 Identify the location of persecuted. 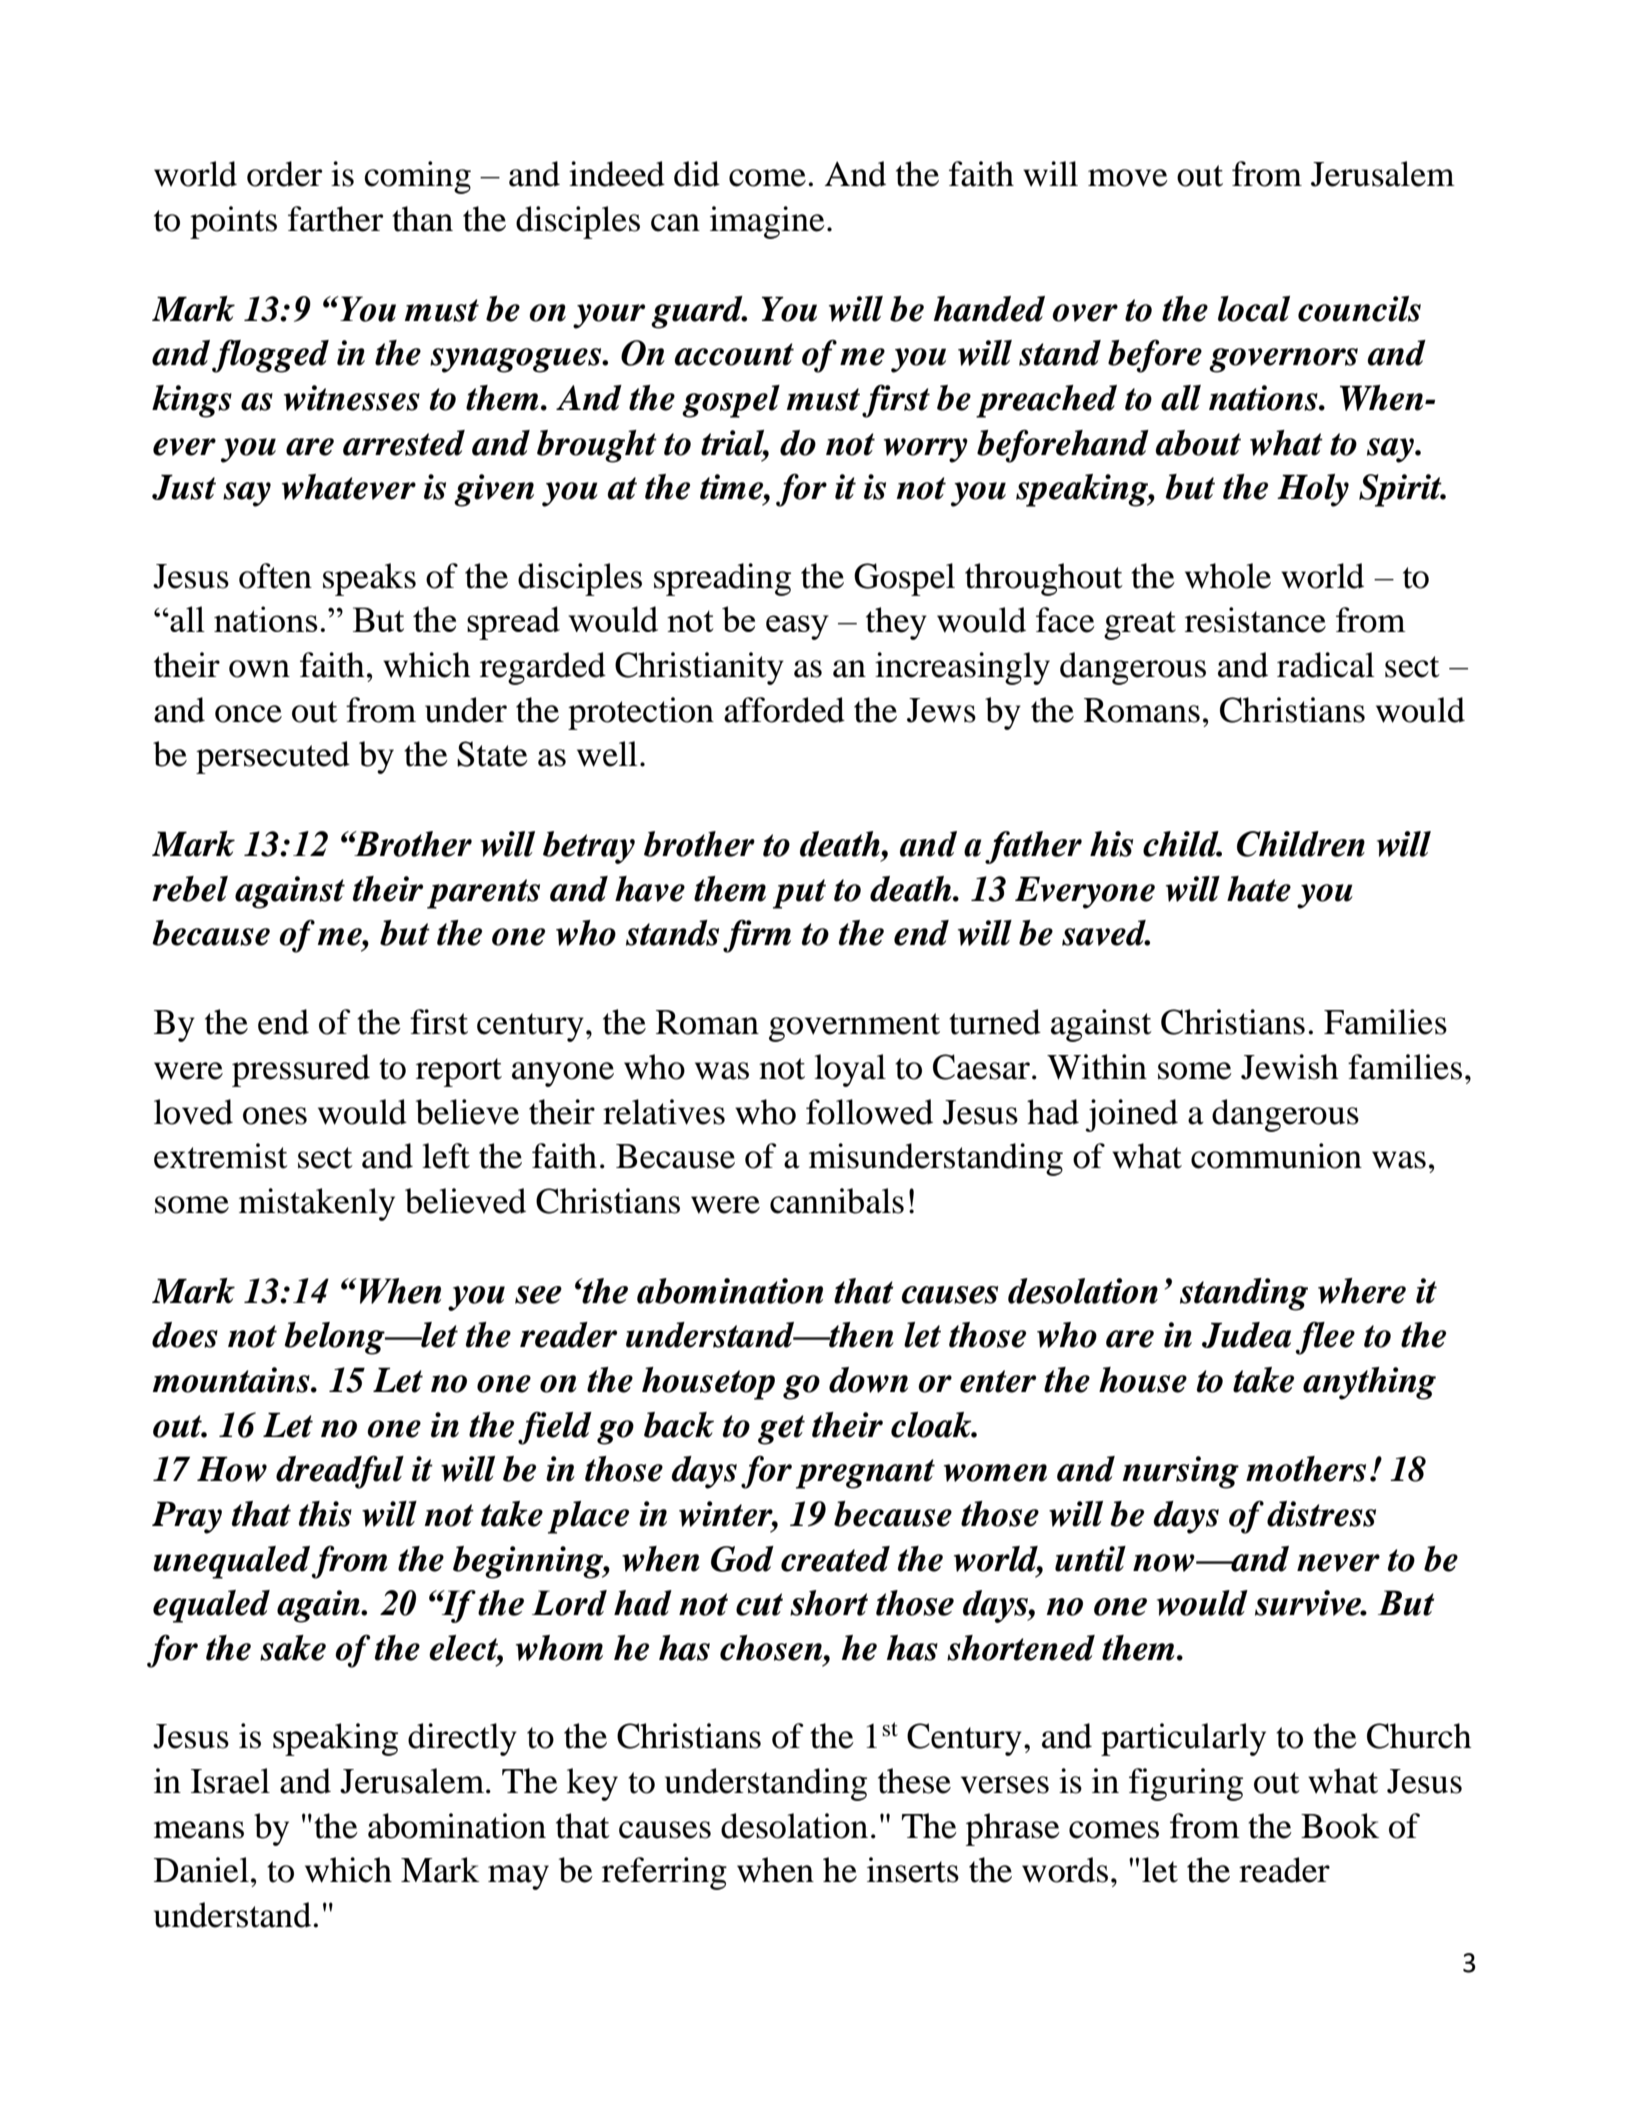
(273, 757).
